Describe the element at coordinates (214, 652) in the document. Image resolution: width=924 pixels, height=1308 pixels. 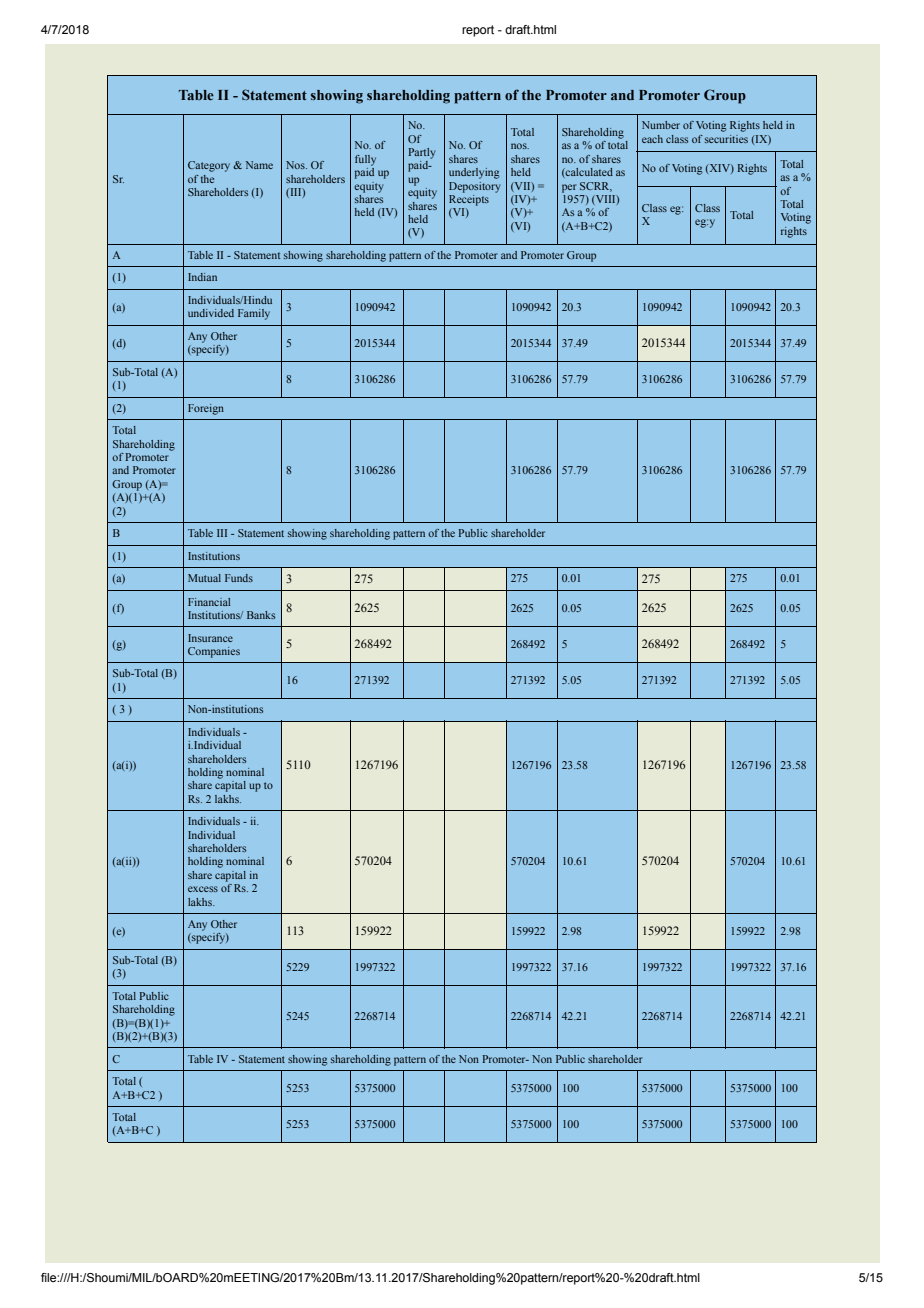
I see `Companies` at that location.
